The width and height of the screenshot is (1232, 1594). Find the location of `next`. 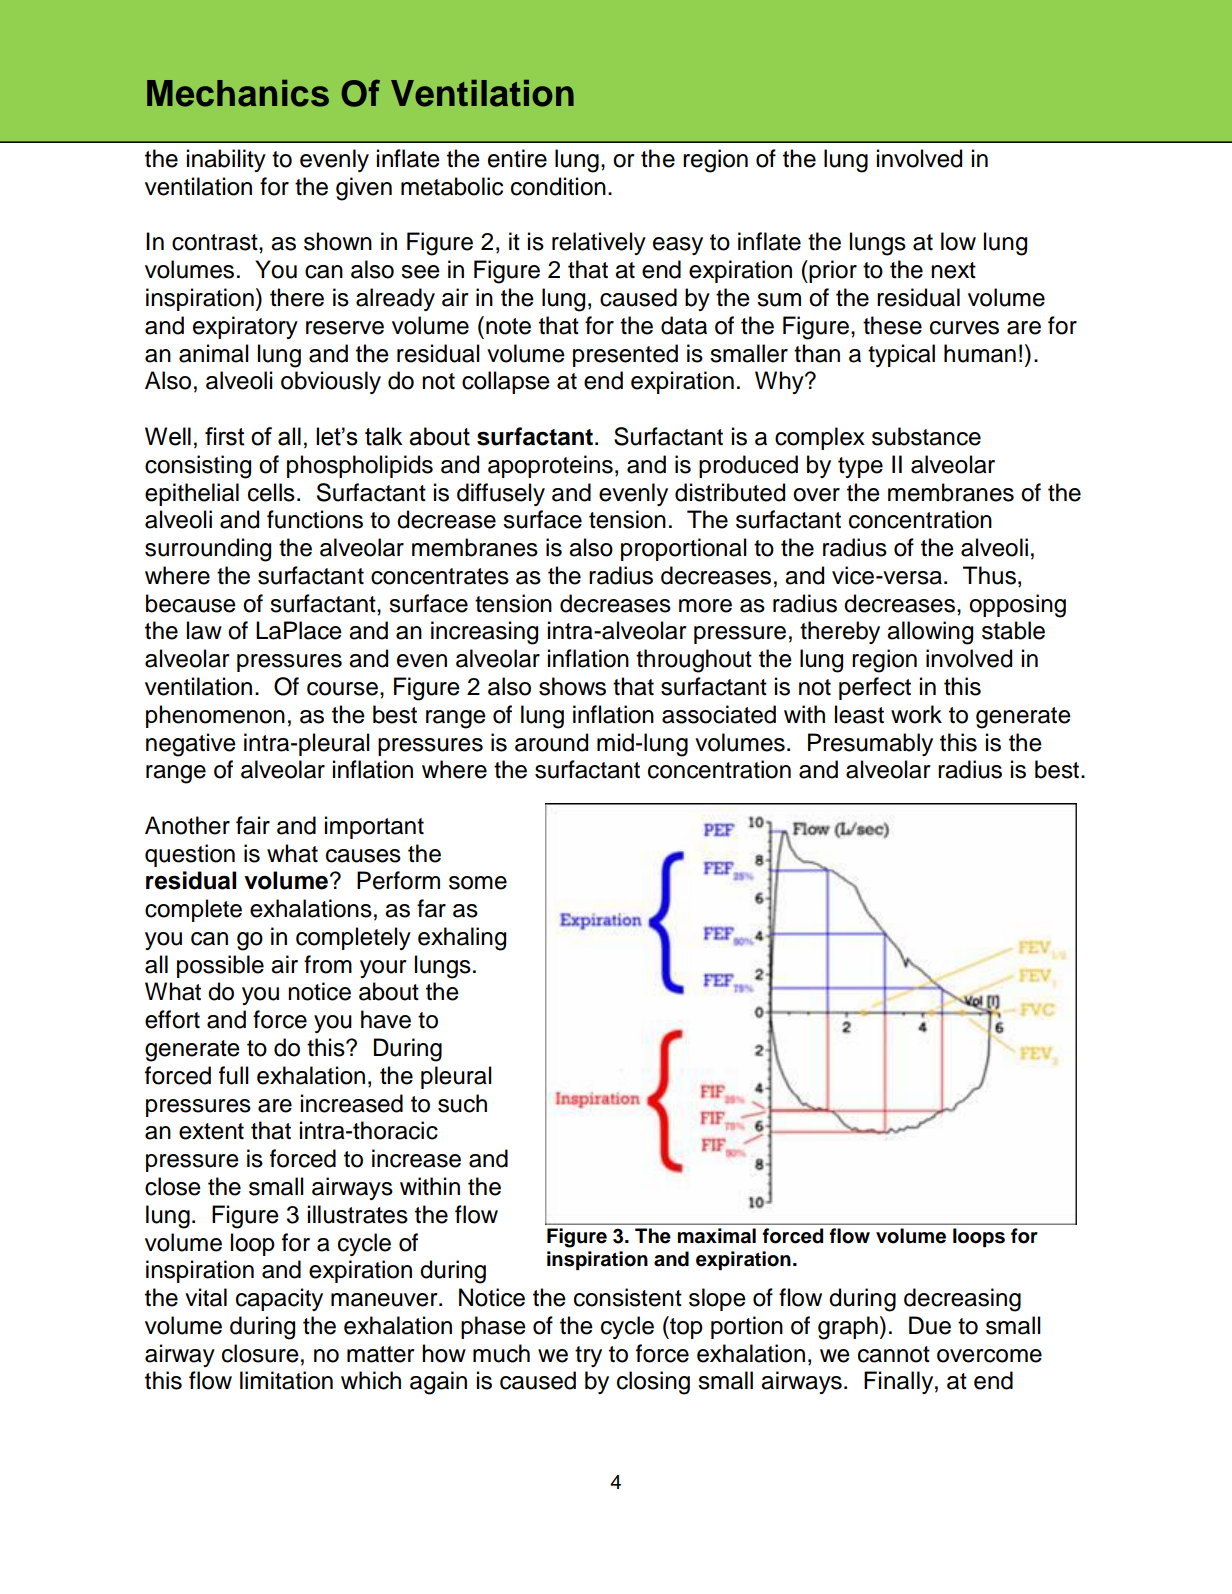

next is located at coordinates (953, 270).
